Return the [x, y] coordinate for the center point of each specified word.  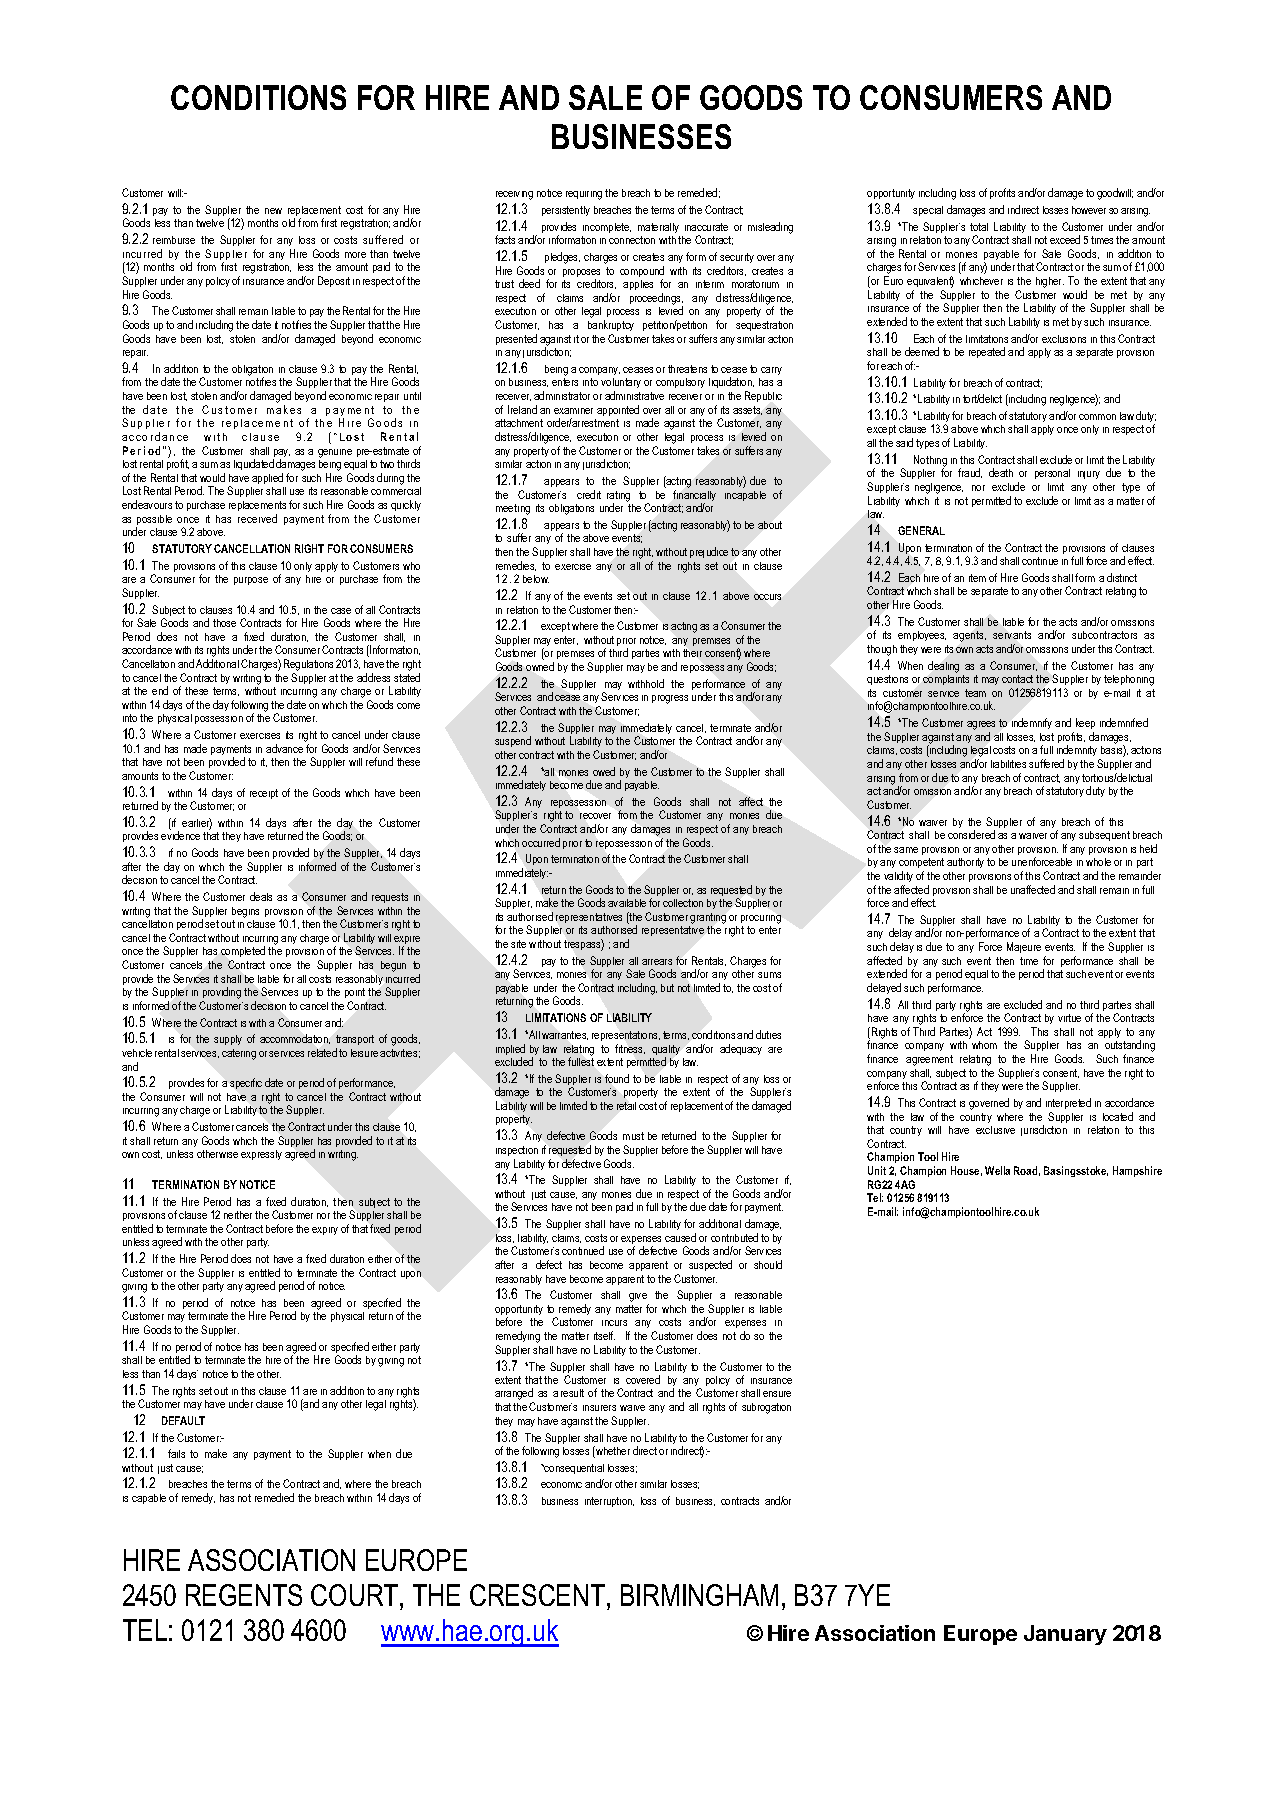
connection [632, 240]
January [1065, 1635]
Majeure [1024, 947]
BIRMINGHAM [699, 1595]
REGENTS [244, 1595]
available [627, 903]
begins [245, 912]
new [273, 211]
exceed [1065, 239]
